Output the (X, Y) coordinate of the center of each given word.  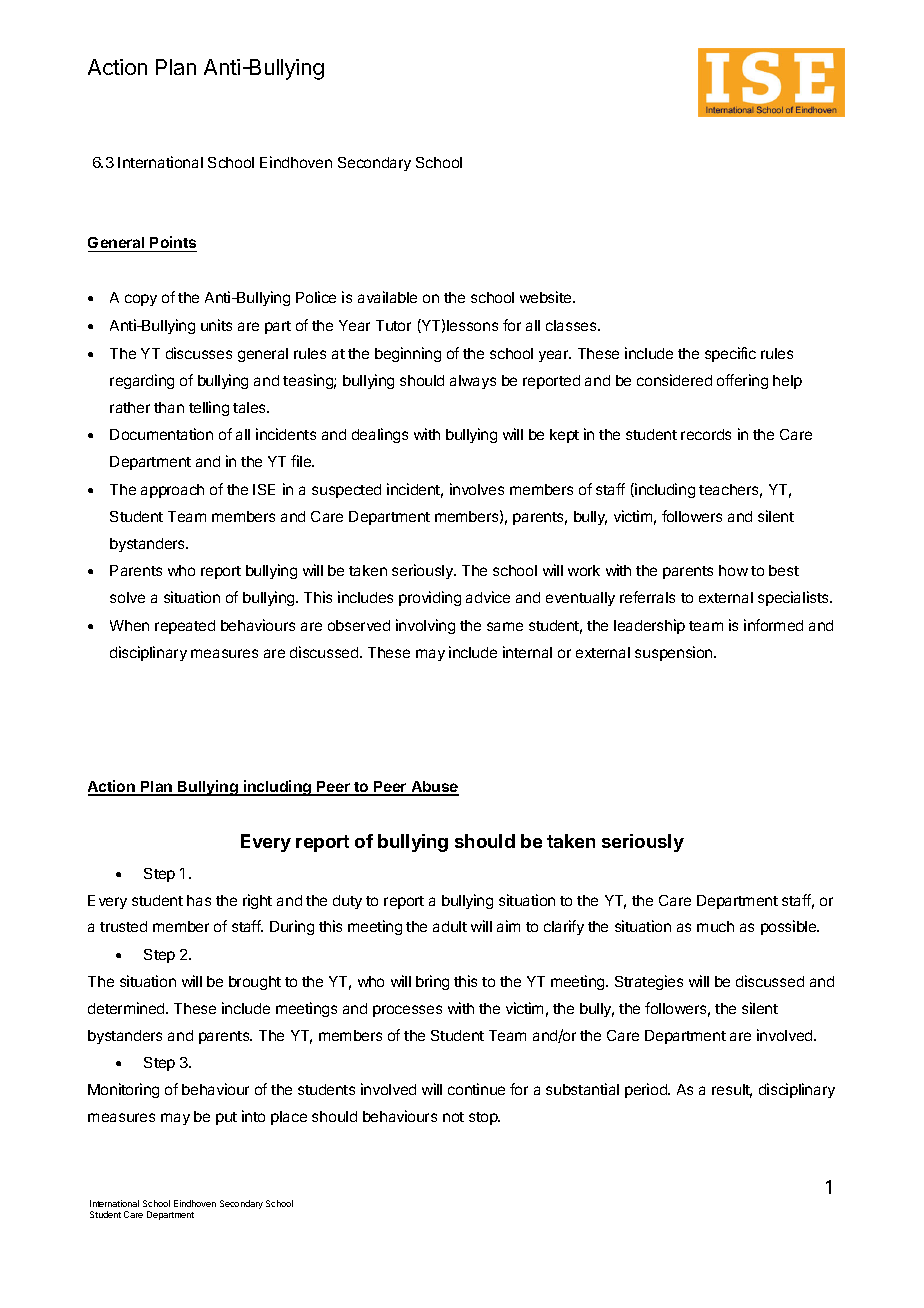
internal (527, 652)
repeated (185, 627)
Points (173, 244)
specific (730, 354)
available (387, 297)
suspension (675, 653)
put (226, 1118)
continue (476, 1089)
